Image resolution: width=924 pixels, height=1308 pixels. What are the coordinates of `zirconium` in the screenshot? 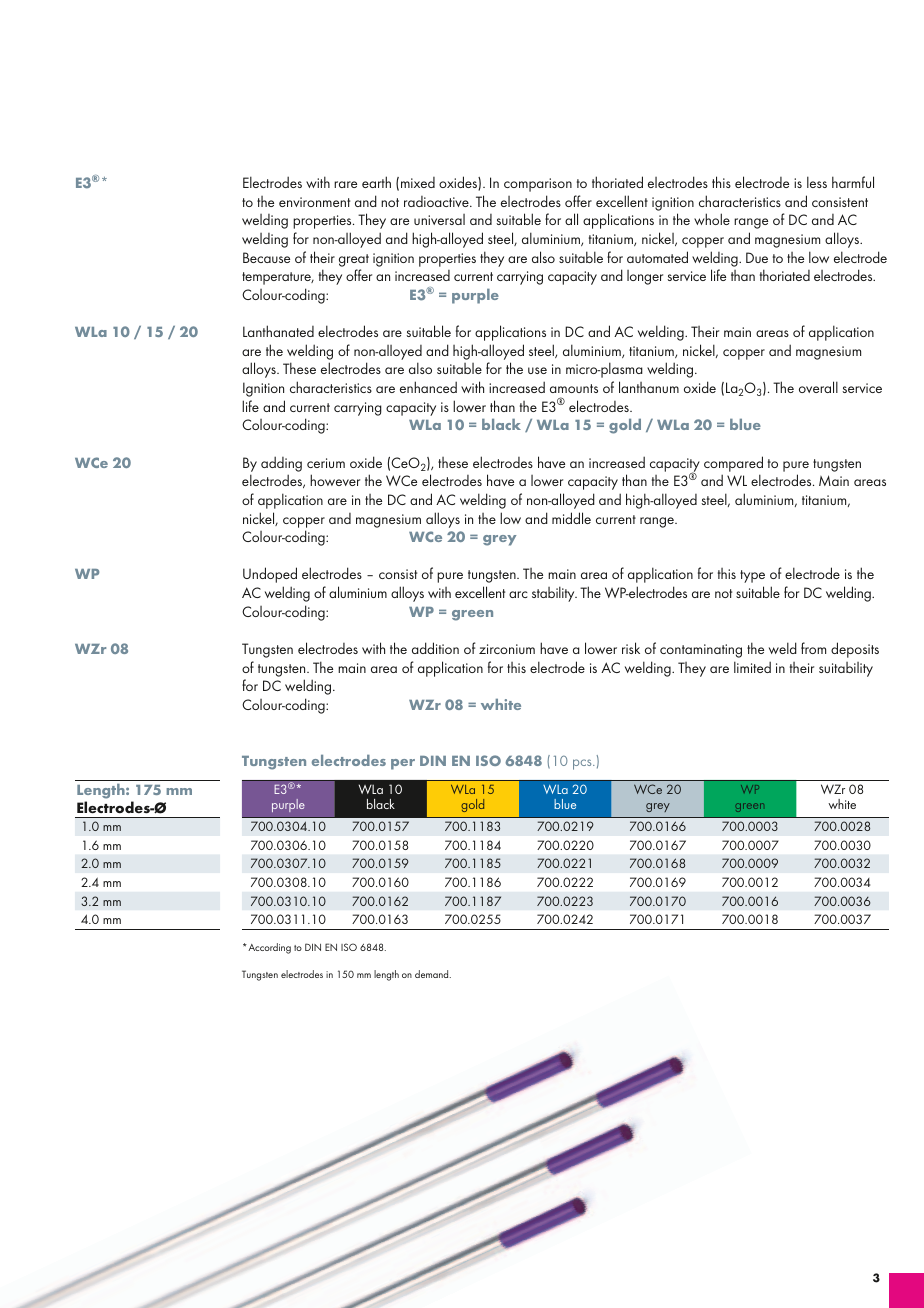 It's located at (507, 649).
